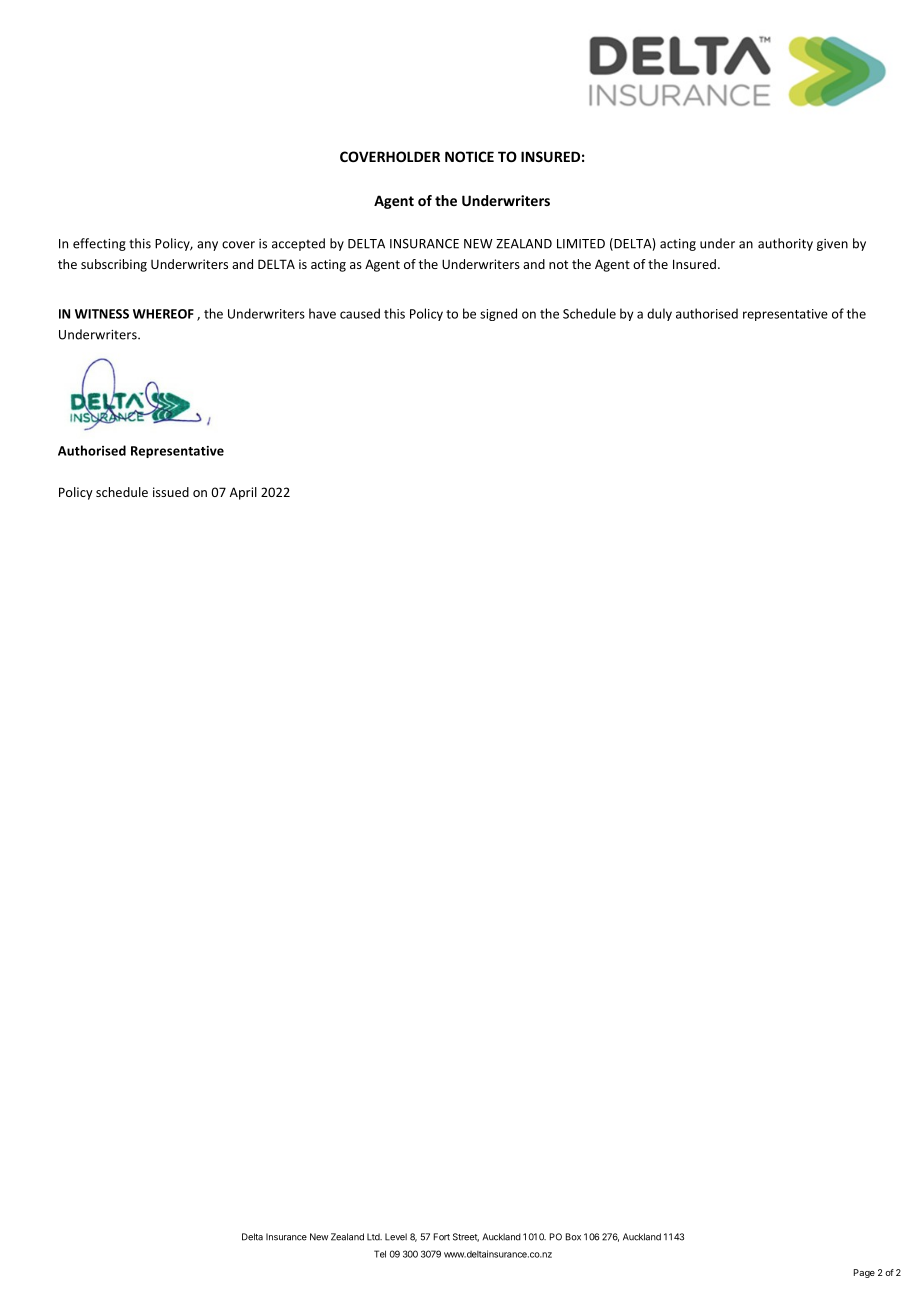 The image size is (924, 1308). What do you see at coordinates (380, 1254) in the page?
I see `Tel` at bounding box center [380, 1254].
